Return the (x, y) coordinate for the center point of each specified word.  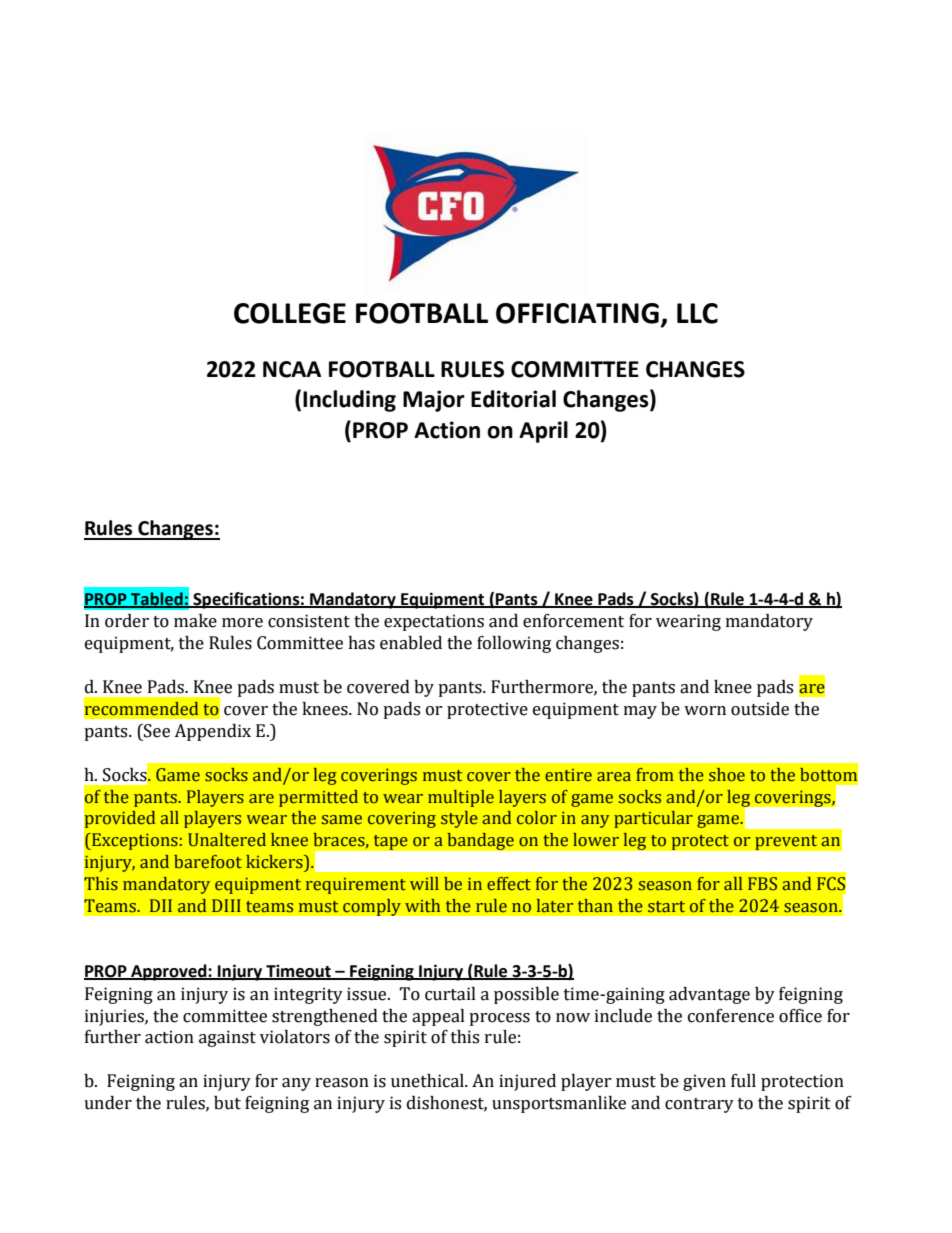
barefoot (208, 862)
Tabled (157, 599)
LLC (697, 313)
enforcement (573, 621)
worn (705, 711)
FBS (762, 884)
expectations (434, 622)
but (227, 1103)
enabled (411, 643)
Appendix (212, 732)
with (422, 905)
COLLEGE (290, 313)
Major (434, 401)
